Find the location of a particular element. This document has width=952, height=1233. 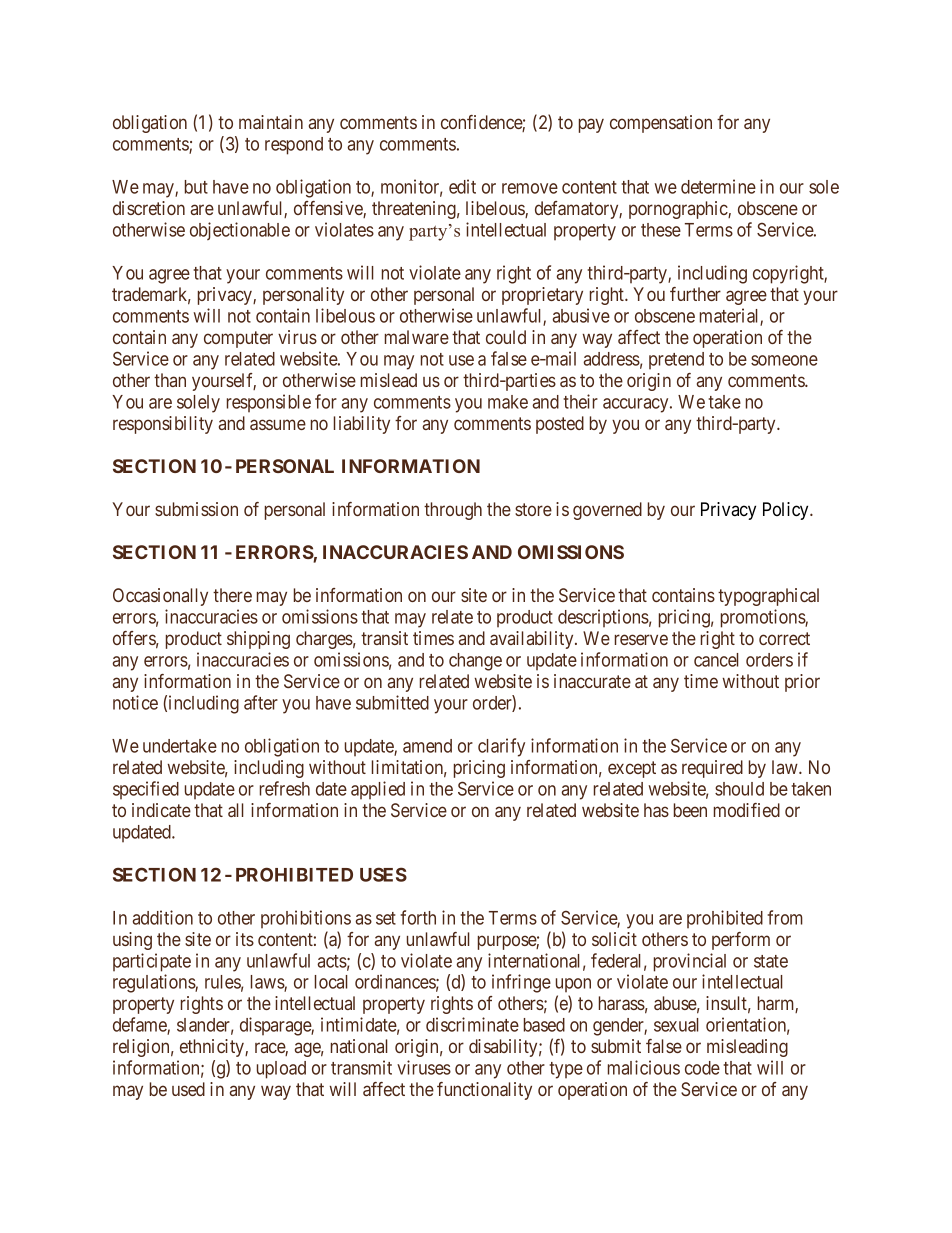

edit is located at coordinates (462, 186).
